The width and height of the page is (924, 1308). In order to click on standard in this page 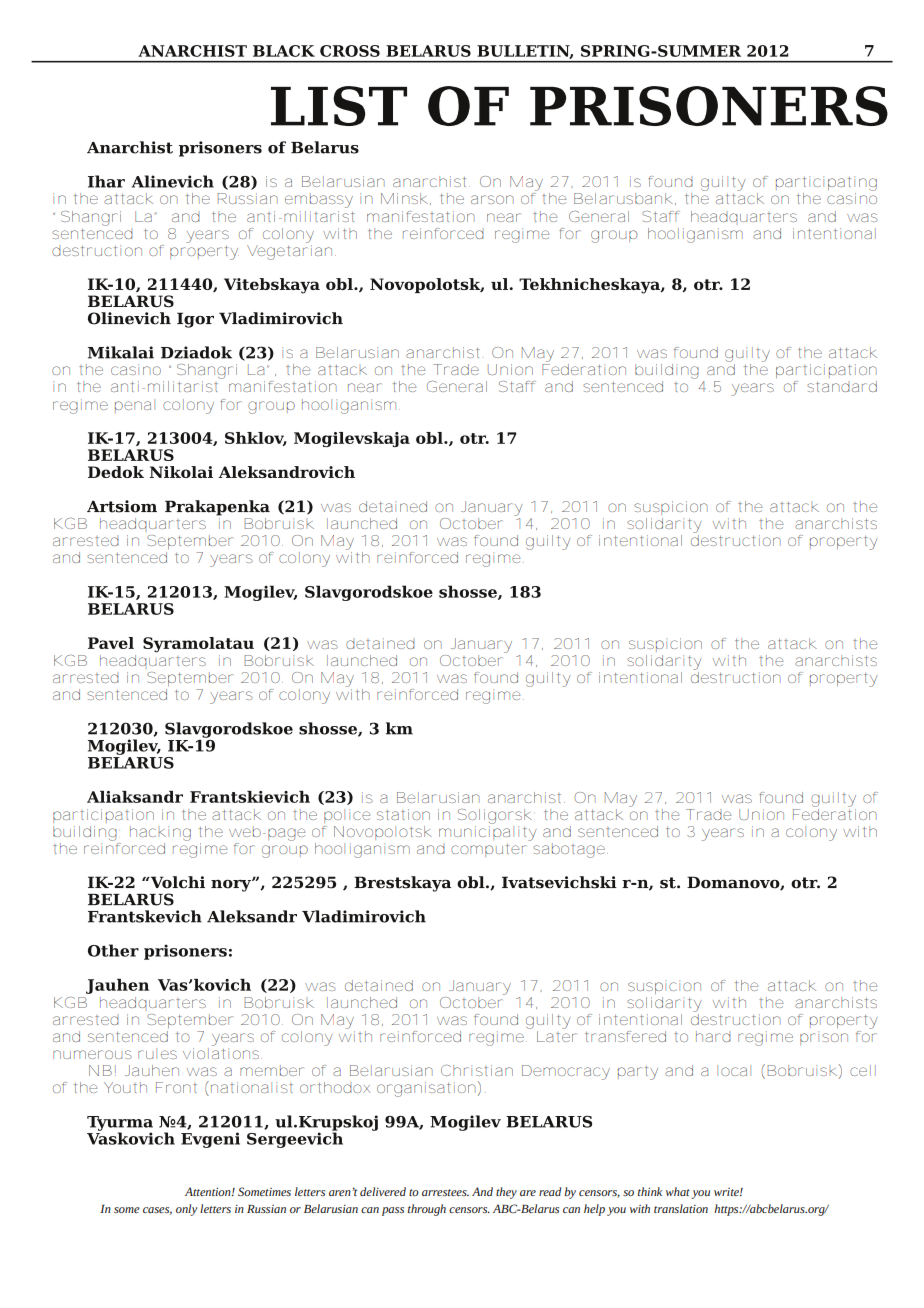, I will do `click(842, 386)`.
